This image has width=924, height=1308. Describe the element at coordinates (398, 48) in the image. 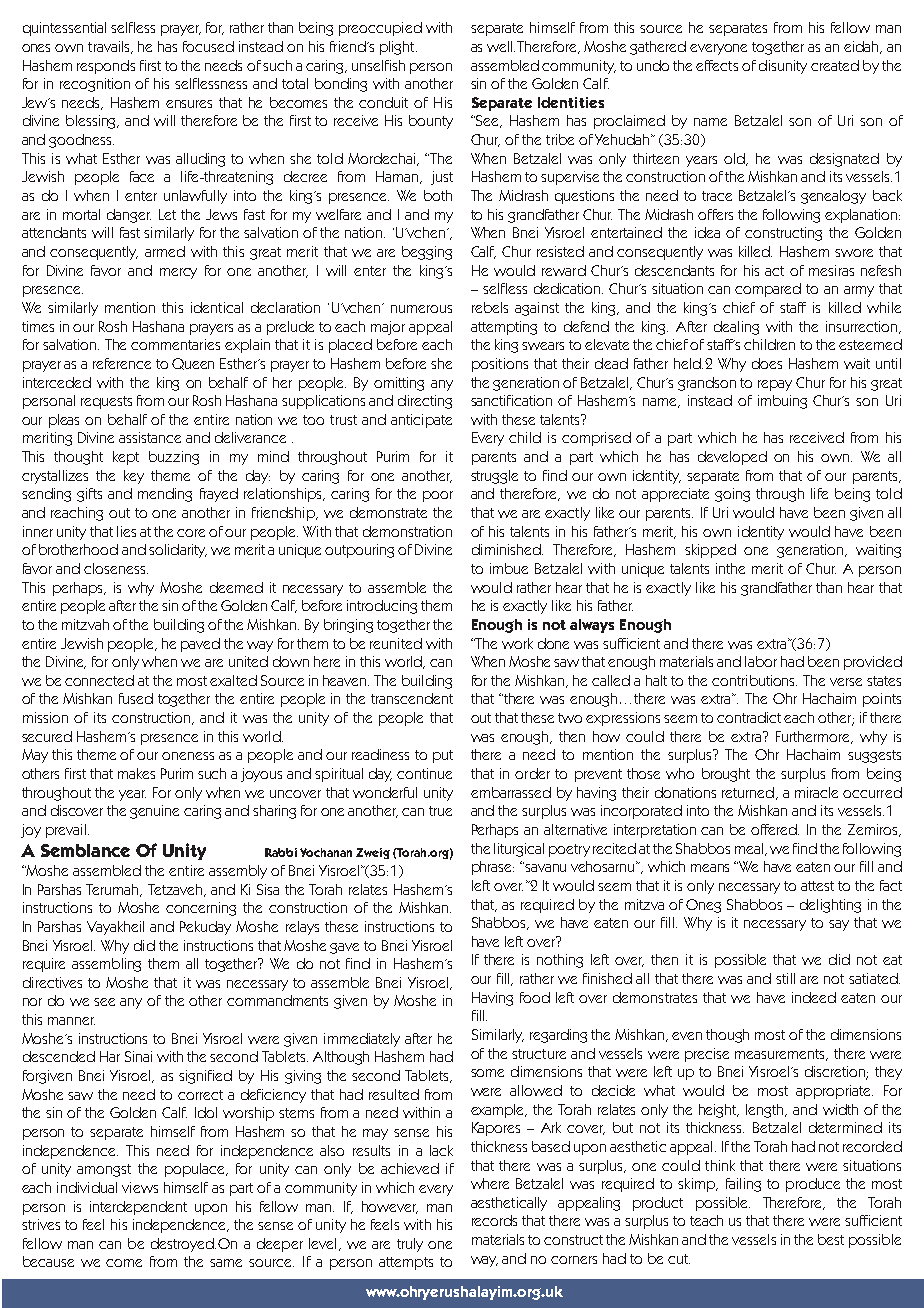

I see `plight` at that location.
